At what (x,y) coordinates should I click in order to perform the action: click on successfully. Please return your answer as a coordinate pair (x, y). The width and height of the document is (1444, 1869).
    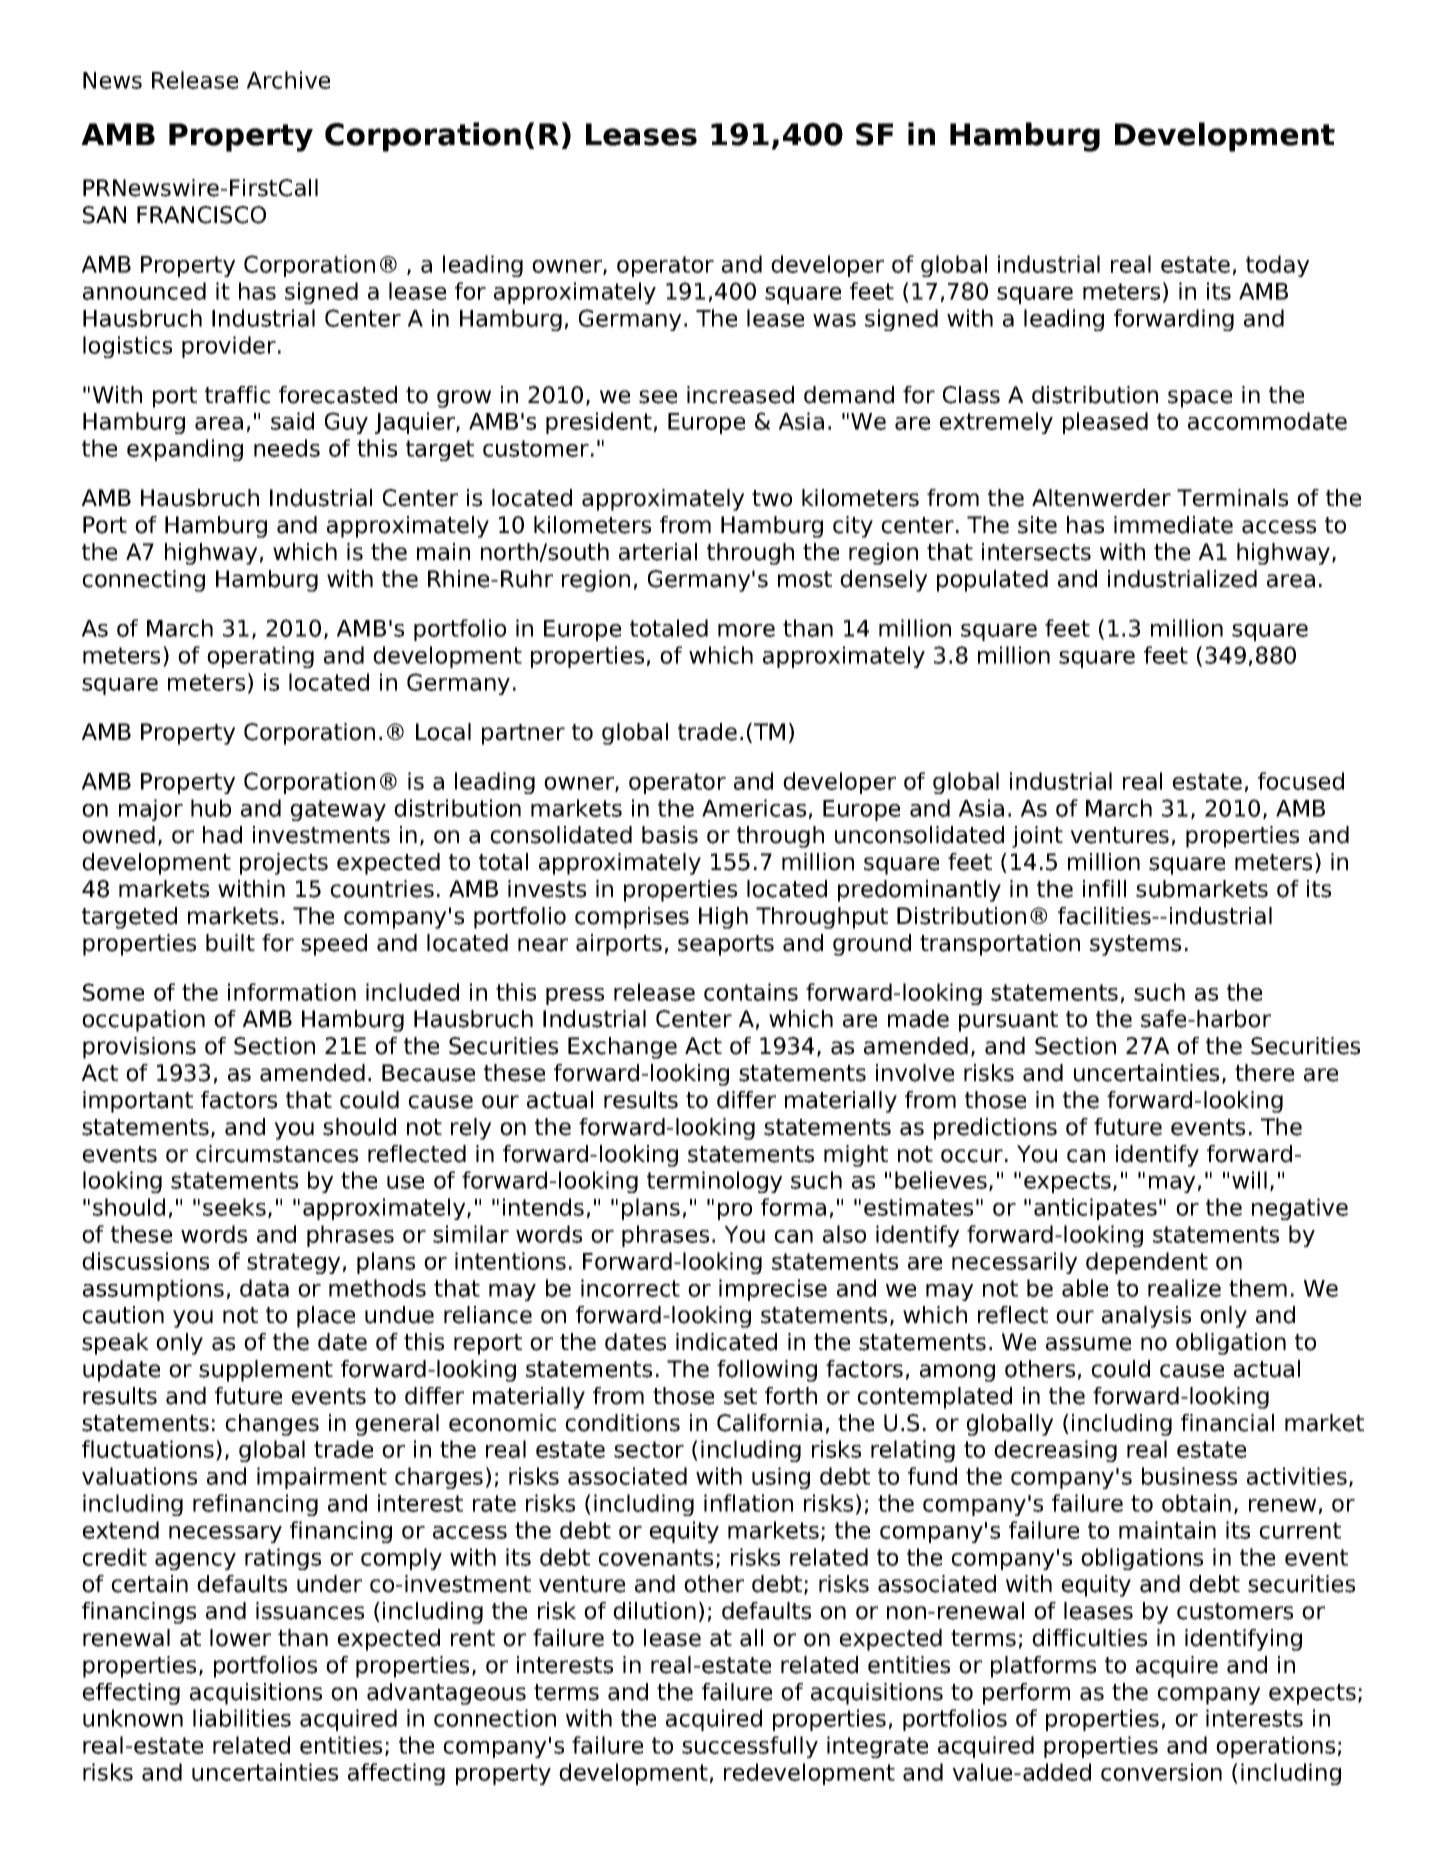
    Looking at the image, I should click on (750, 1747).
